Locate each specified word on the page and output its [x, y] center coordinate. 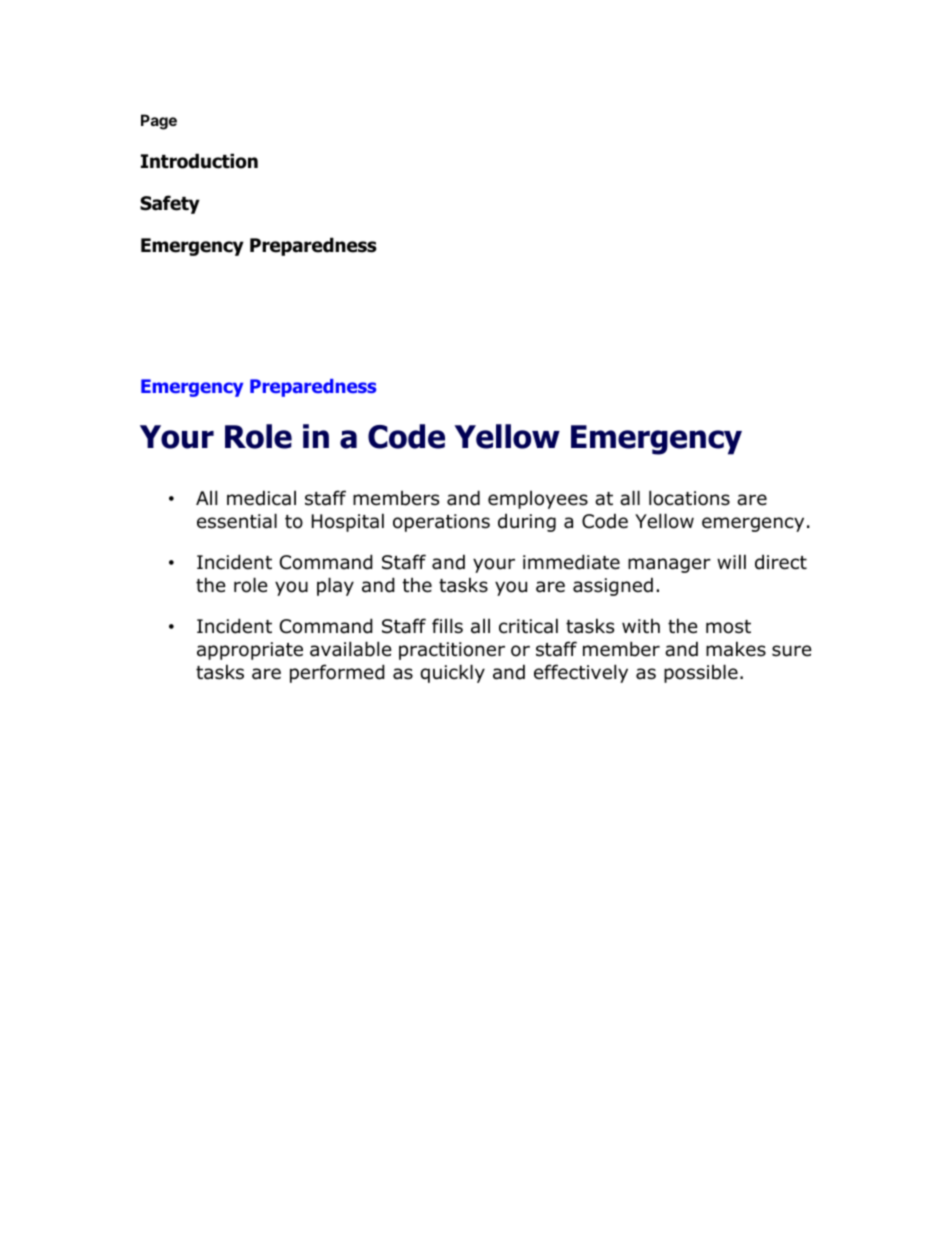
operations [441, 523]
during [527, 522]
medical [261, 498]
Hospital [348, 522]
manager [669, 565]
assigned [613, 586]
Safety [170, 204]
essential [237, 521]
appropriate [250, 651]
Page [159, 122]
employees [538, 500]
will [731, 561]
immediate [571, 562]
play [335, 586]
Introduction [199, 161]
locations [689, 498]
